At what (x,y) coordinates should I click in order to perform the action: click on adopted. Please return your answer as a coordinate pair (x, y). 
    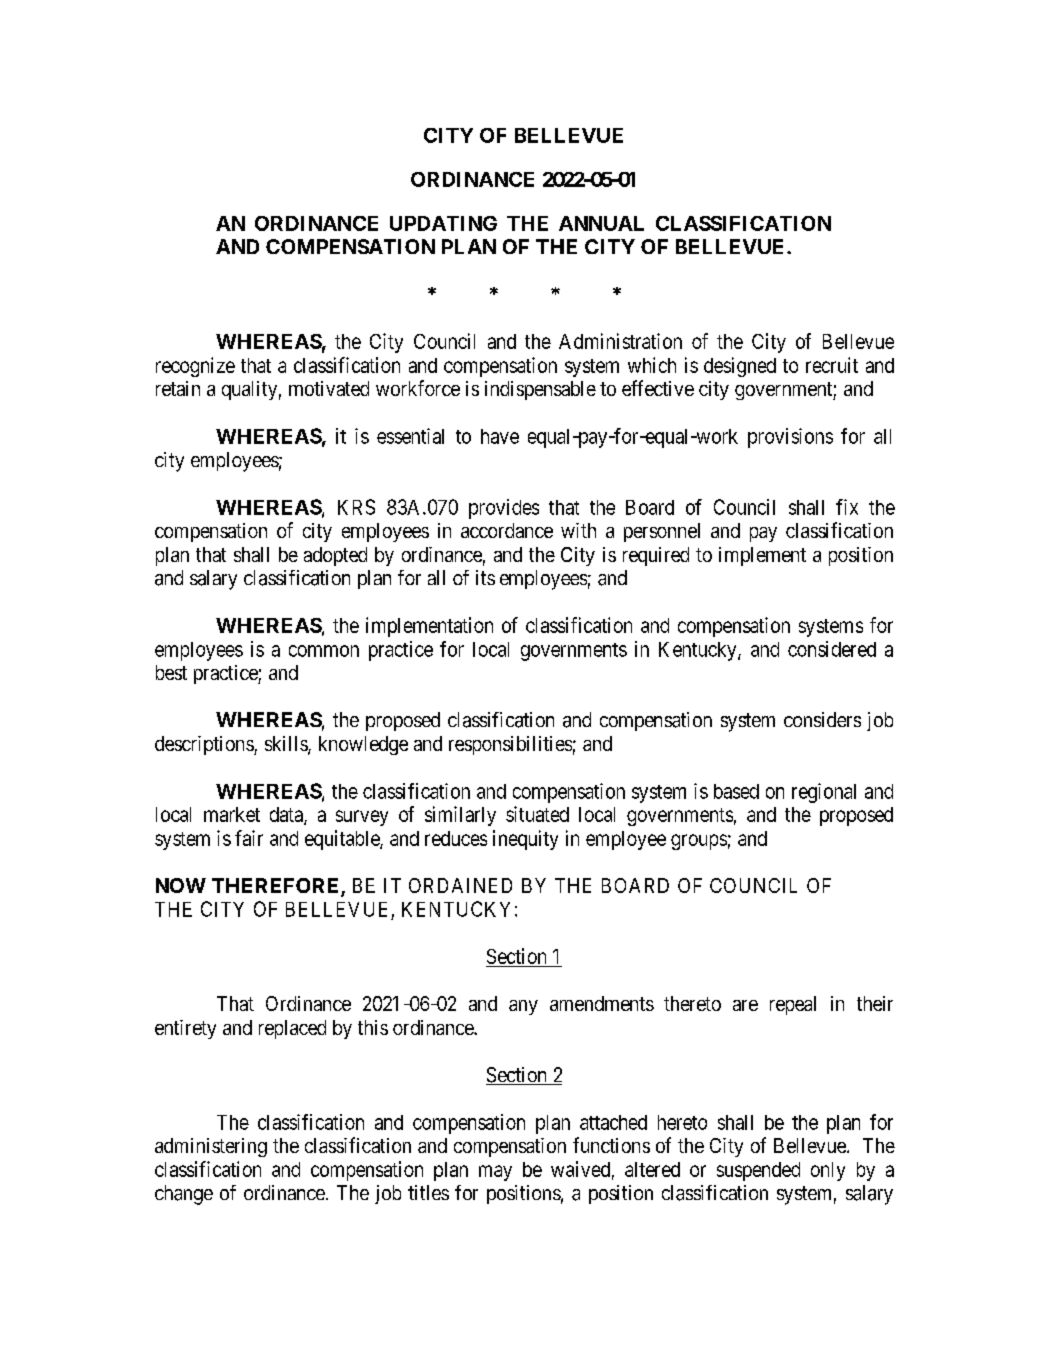
    Looking at the image, I should click on (335, 556).
